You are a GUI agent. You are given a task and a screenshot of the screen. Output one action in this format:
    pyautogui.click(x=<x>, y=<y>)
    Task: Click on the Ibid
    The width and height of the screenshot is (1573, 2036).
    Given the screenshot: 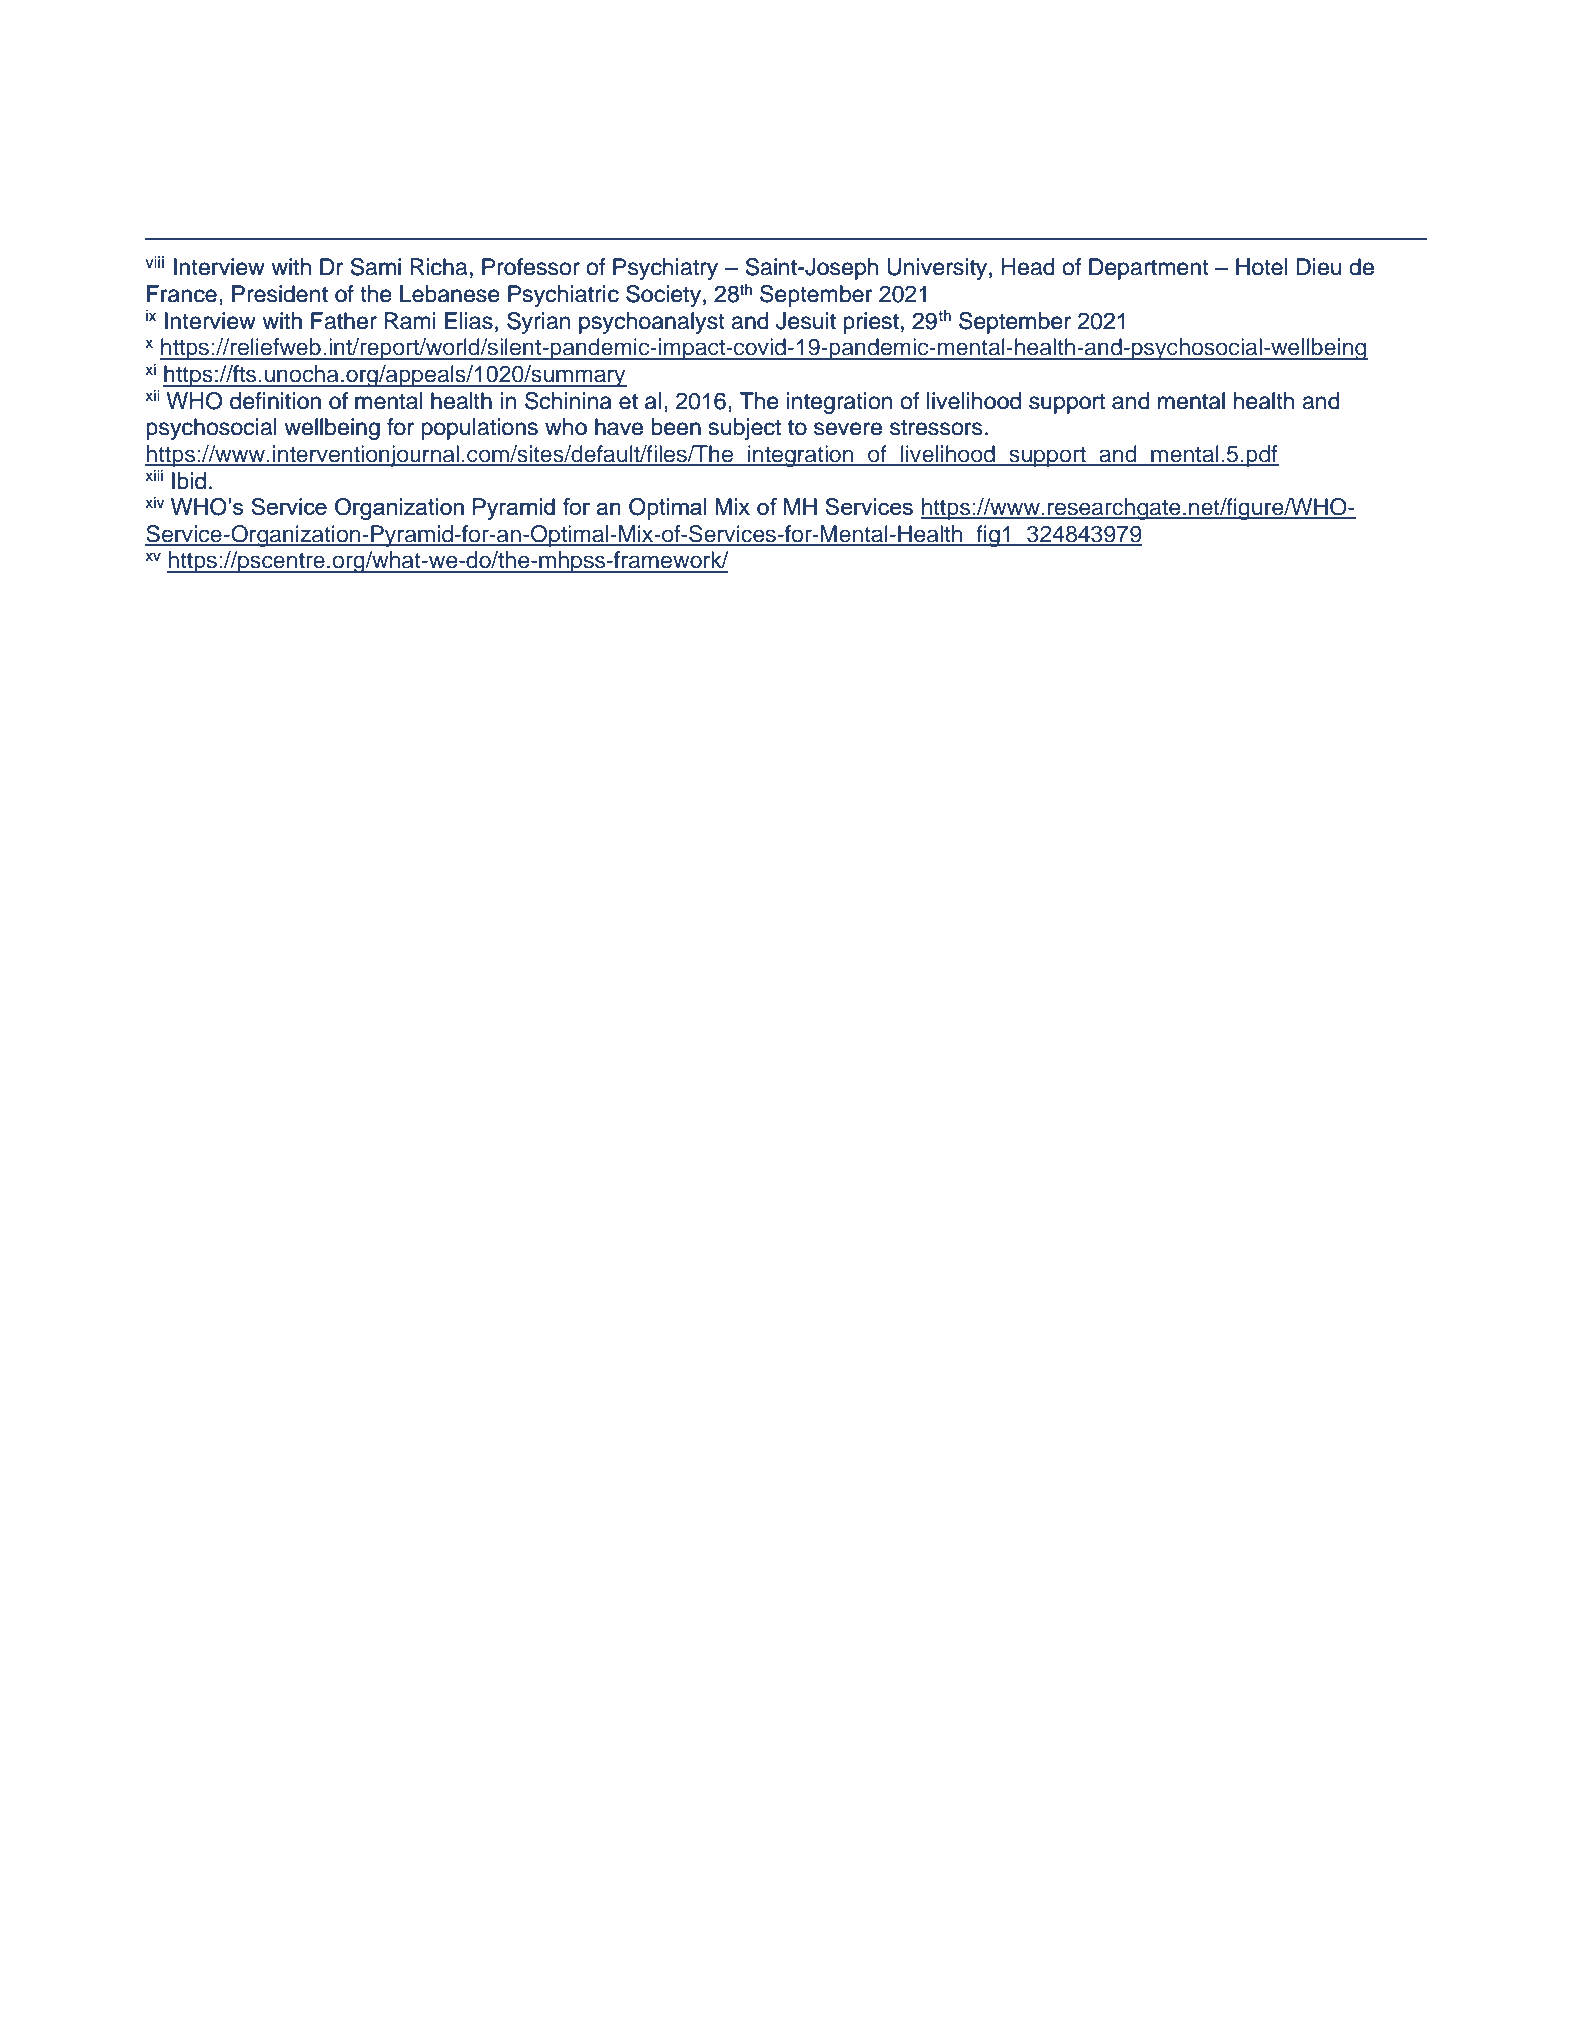 What is the action you would take?
    pyautogui.click(x=189, y=481)
